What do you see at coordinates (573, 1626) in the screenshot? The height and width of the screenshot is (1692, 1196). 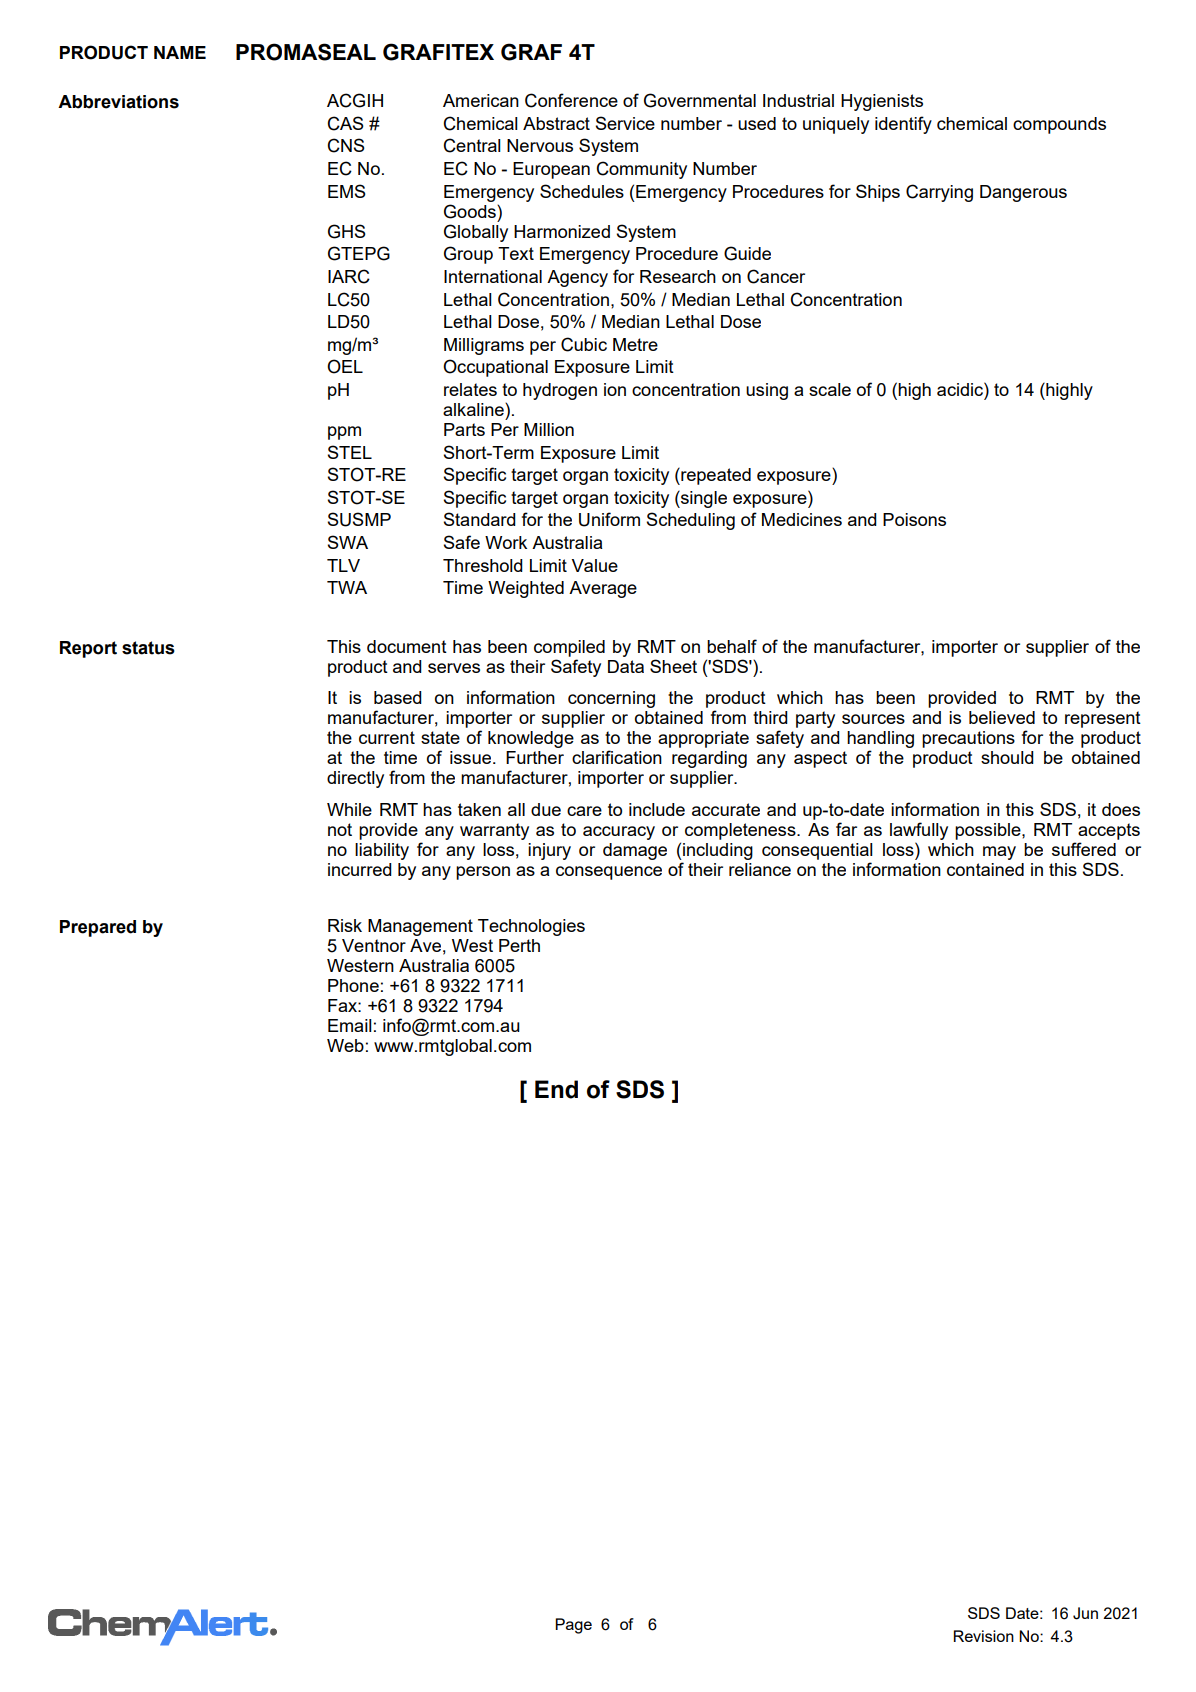 I see `Page` at bounding box center [573, 1626].
